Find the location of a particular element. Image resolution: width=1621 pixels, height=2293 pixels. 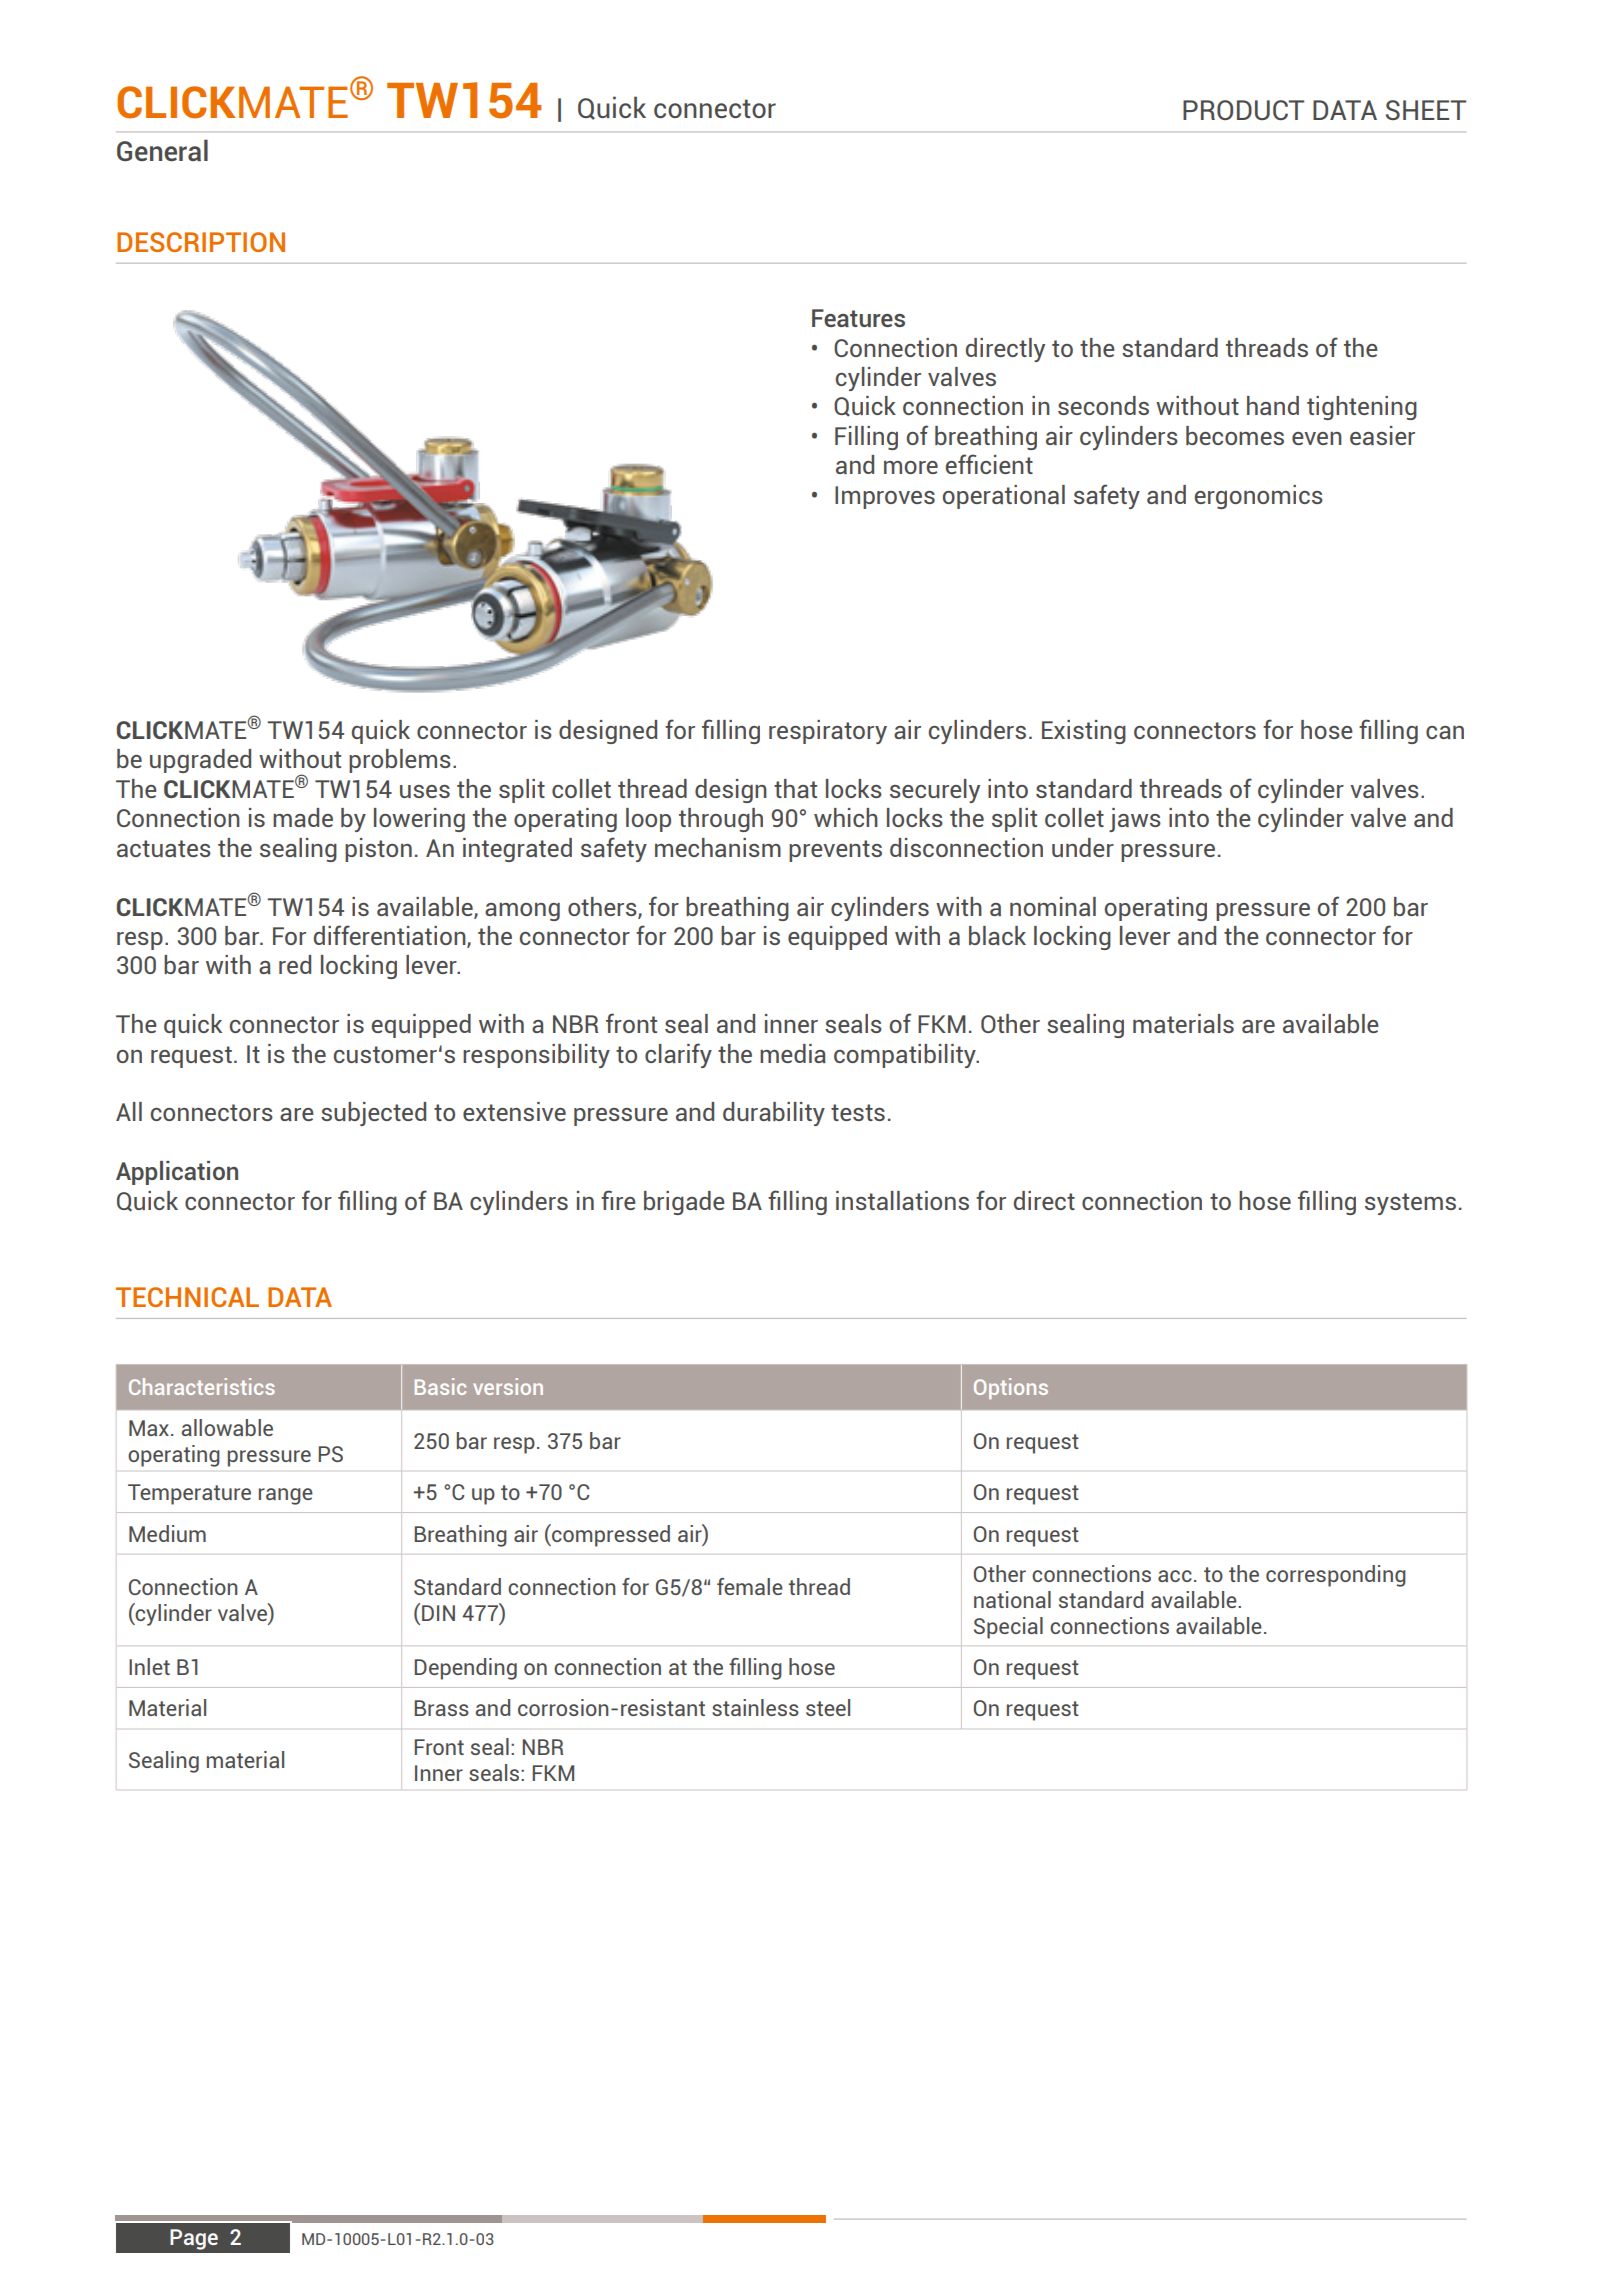

Special is located at coordinates (1008, 1628).
